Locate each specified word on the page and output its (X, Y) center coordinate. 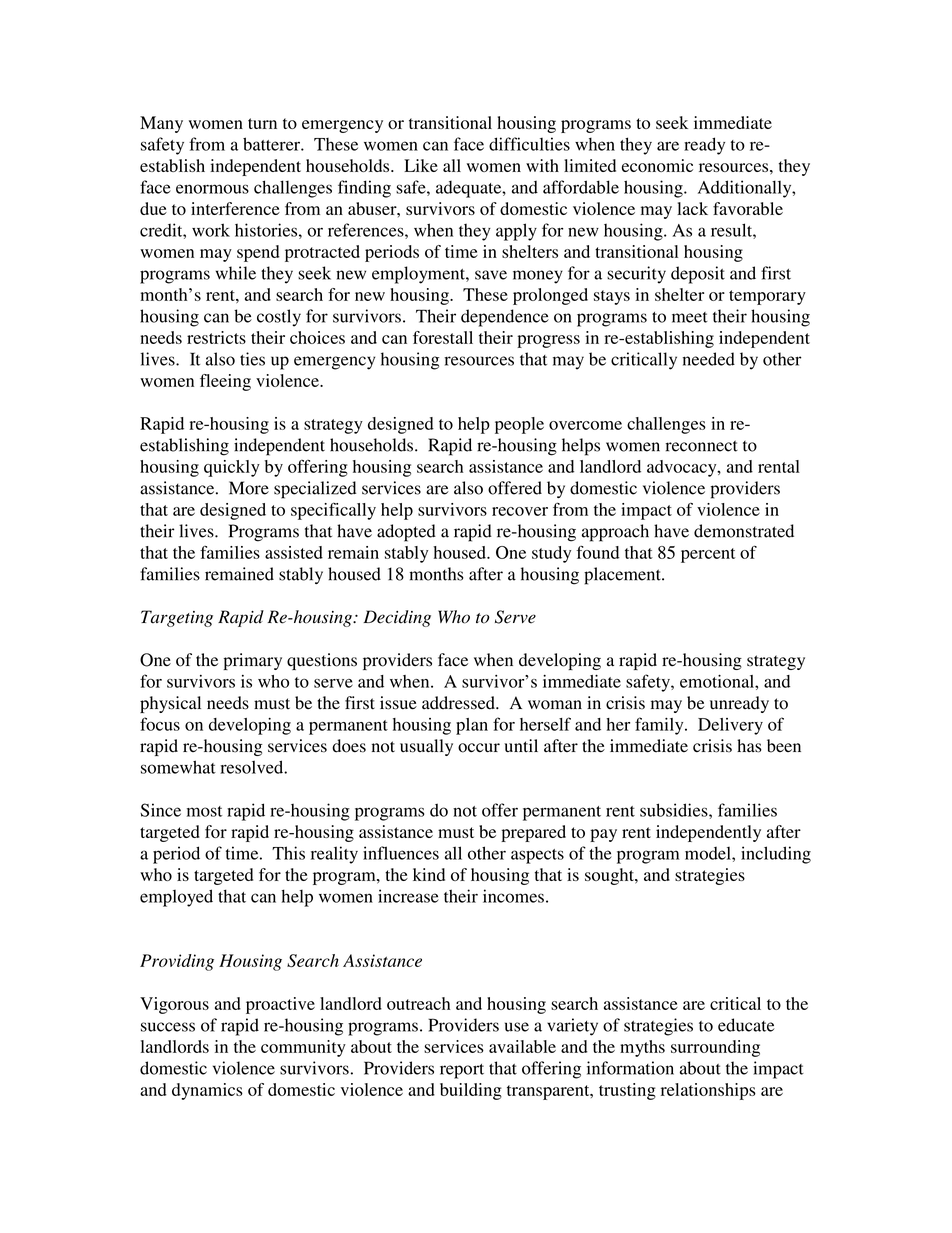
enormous (212, 189)
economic (657, 165)
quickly (232, 468)
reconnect (702, 446)
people (519, 425)
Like (421, 165)
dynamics (207, 1091)
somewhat (178, 767)
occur (479, 748)
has (749, 746)
